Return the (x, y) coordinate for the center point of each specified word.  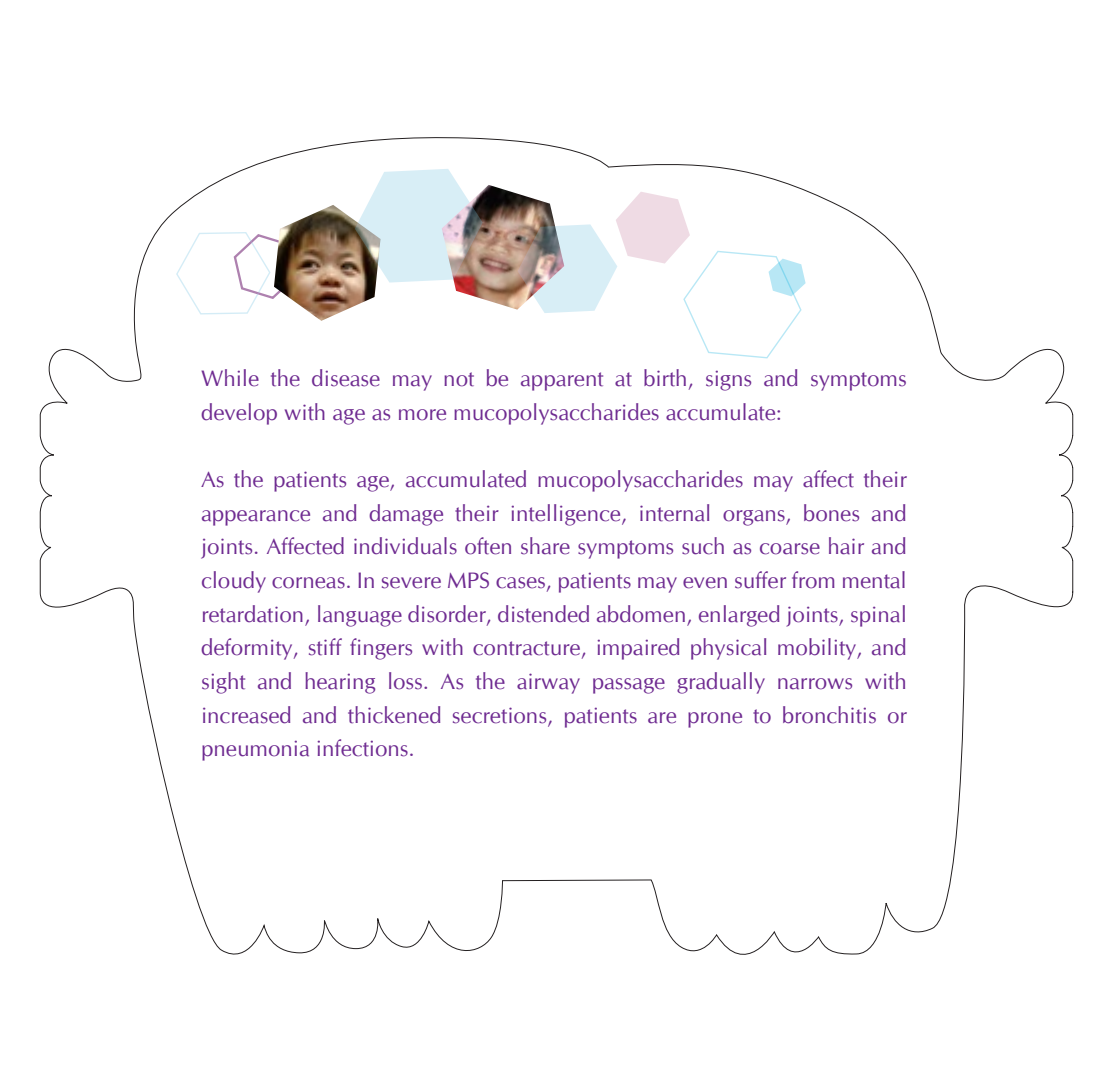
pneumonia (255, 750)
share (545, 546)
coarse (790, 549)
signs (728, 380)
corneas (308, 583)
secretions (501, 716)
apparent (562, 381)
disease (346, 378)
